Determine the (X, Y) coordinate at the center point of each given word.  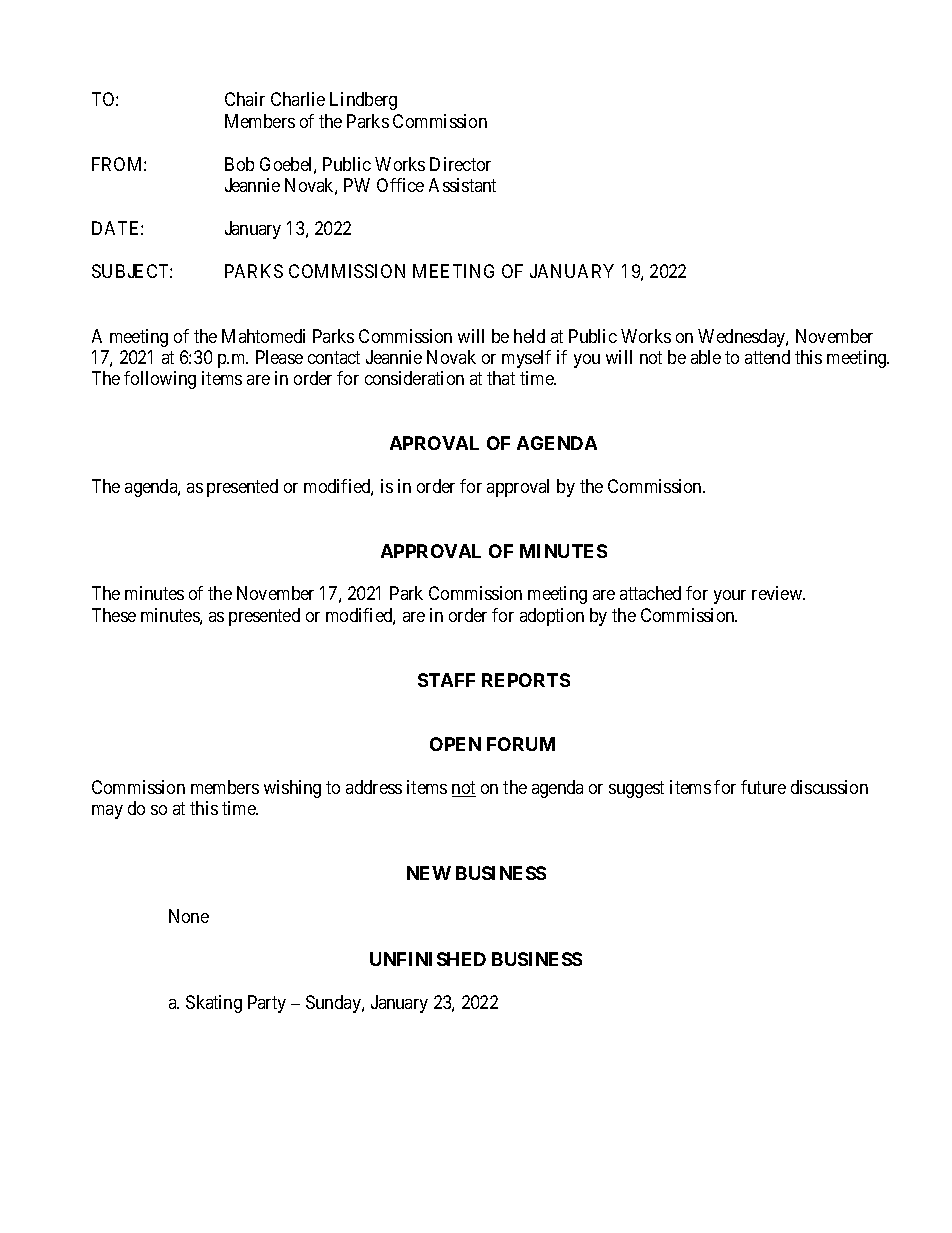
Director (460, 164)
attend (767, 357)
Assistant (462, 185)
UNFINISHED (428, 959)
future (763, 787)
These (114, 615)
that (501, 378)
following (160, 380)
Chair (245, 99)
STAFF (446, 680)
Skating (214, 1004)
